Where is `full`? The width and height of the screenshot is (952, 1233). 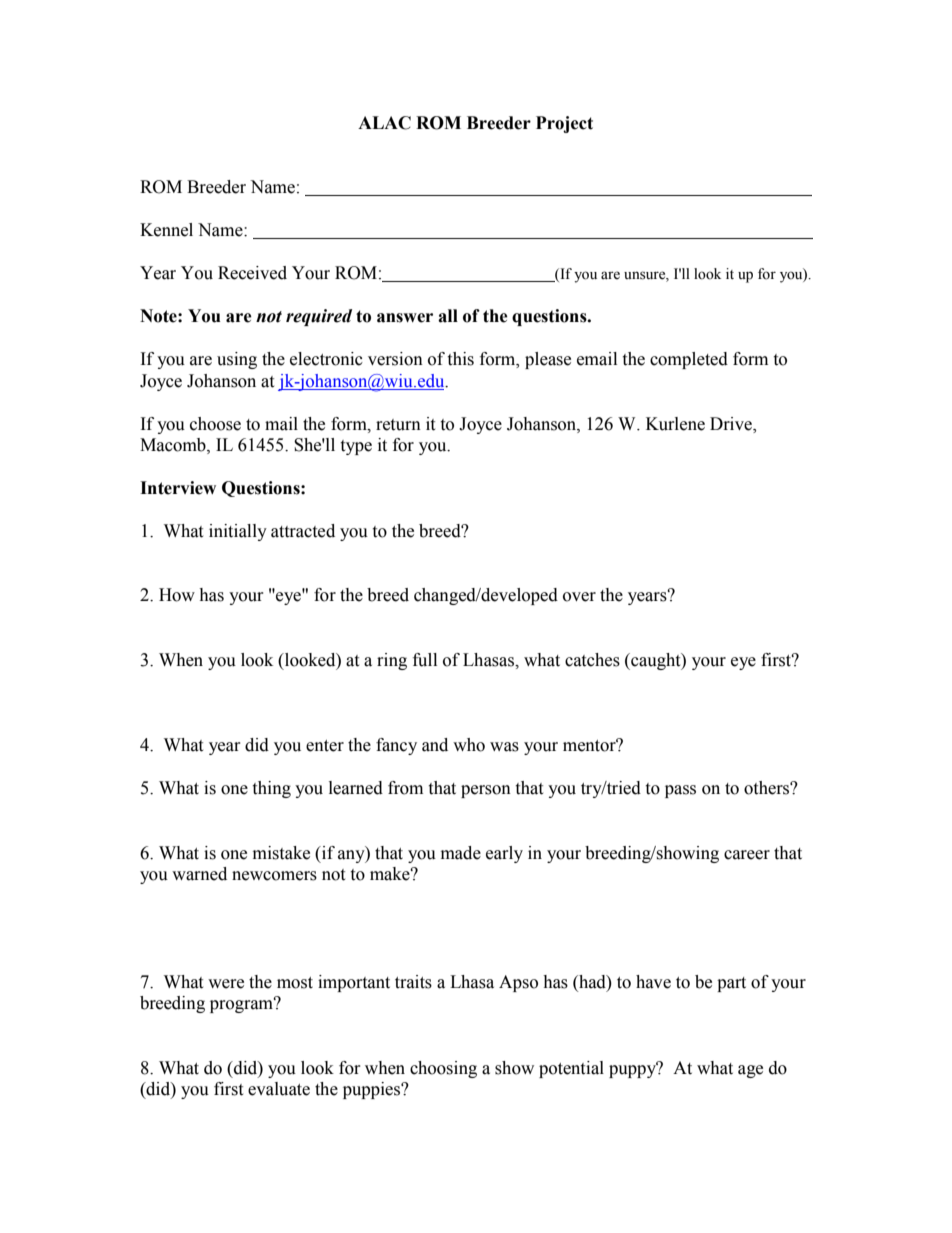
full is located at coordinates (425, 660).
